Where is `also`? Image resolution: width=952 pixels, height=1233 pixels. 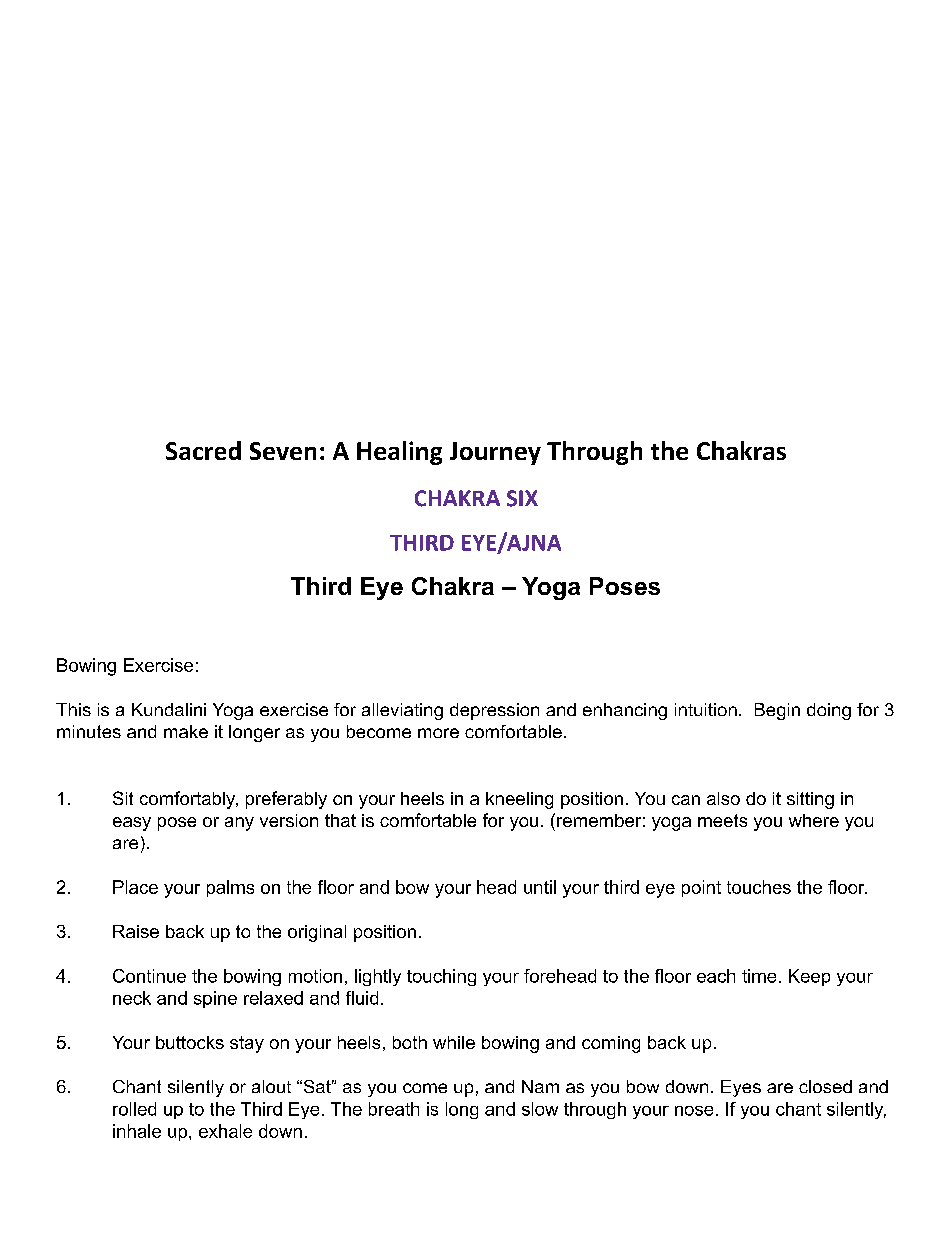
also is located at coordinates (723, 798).
